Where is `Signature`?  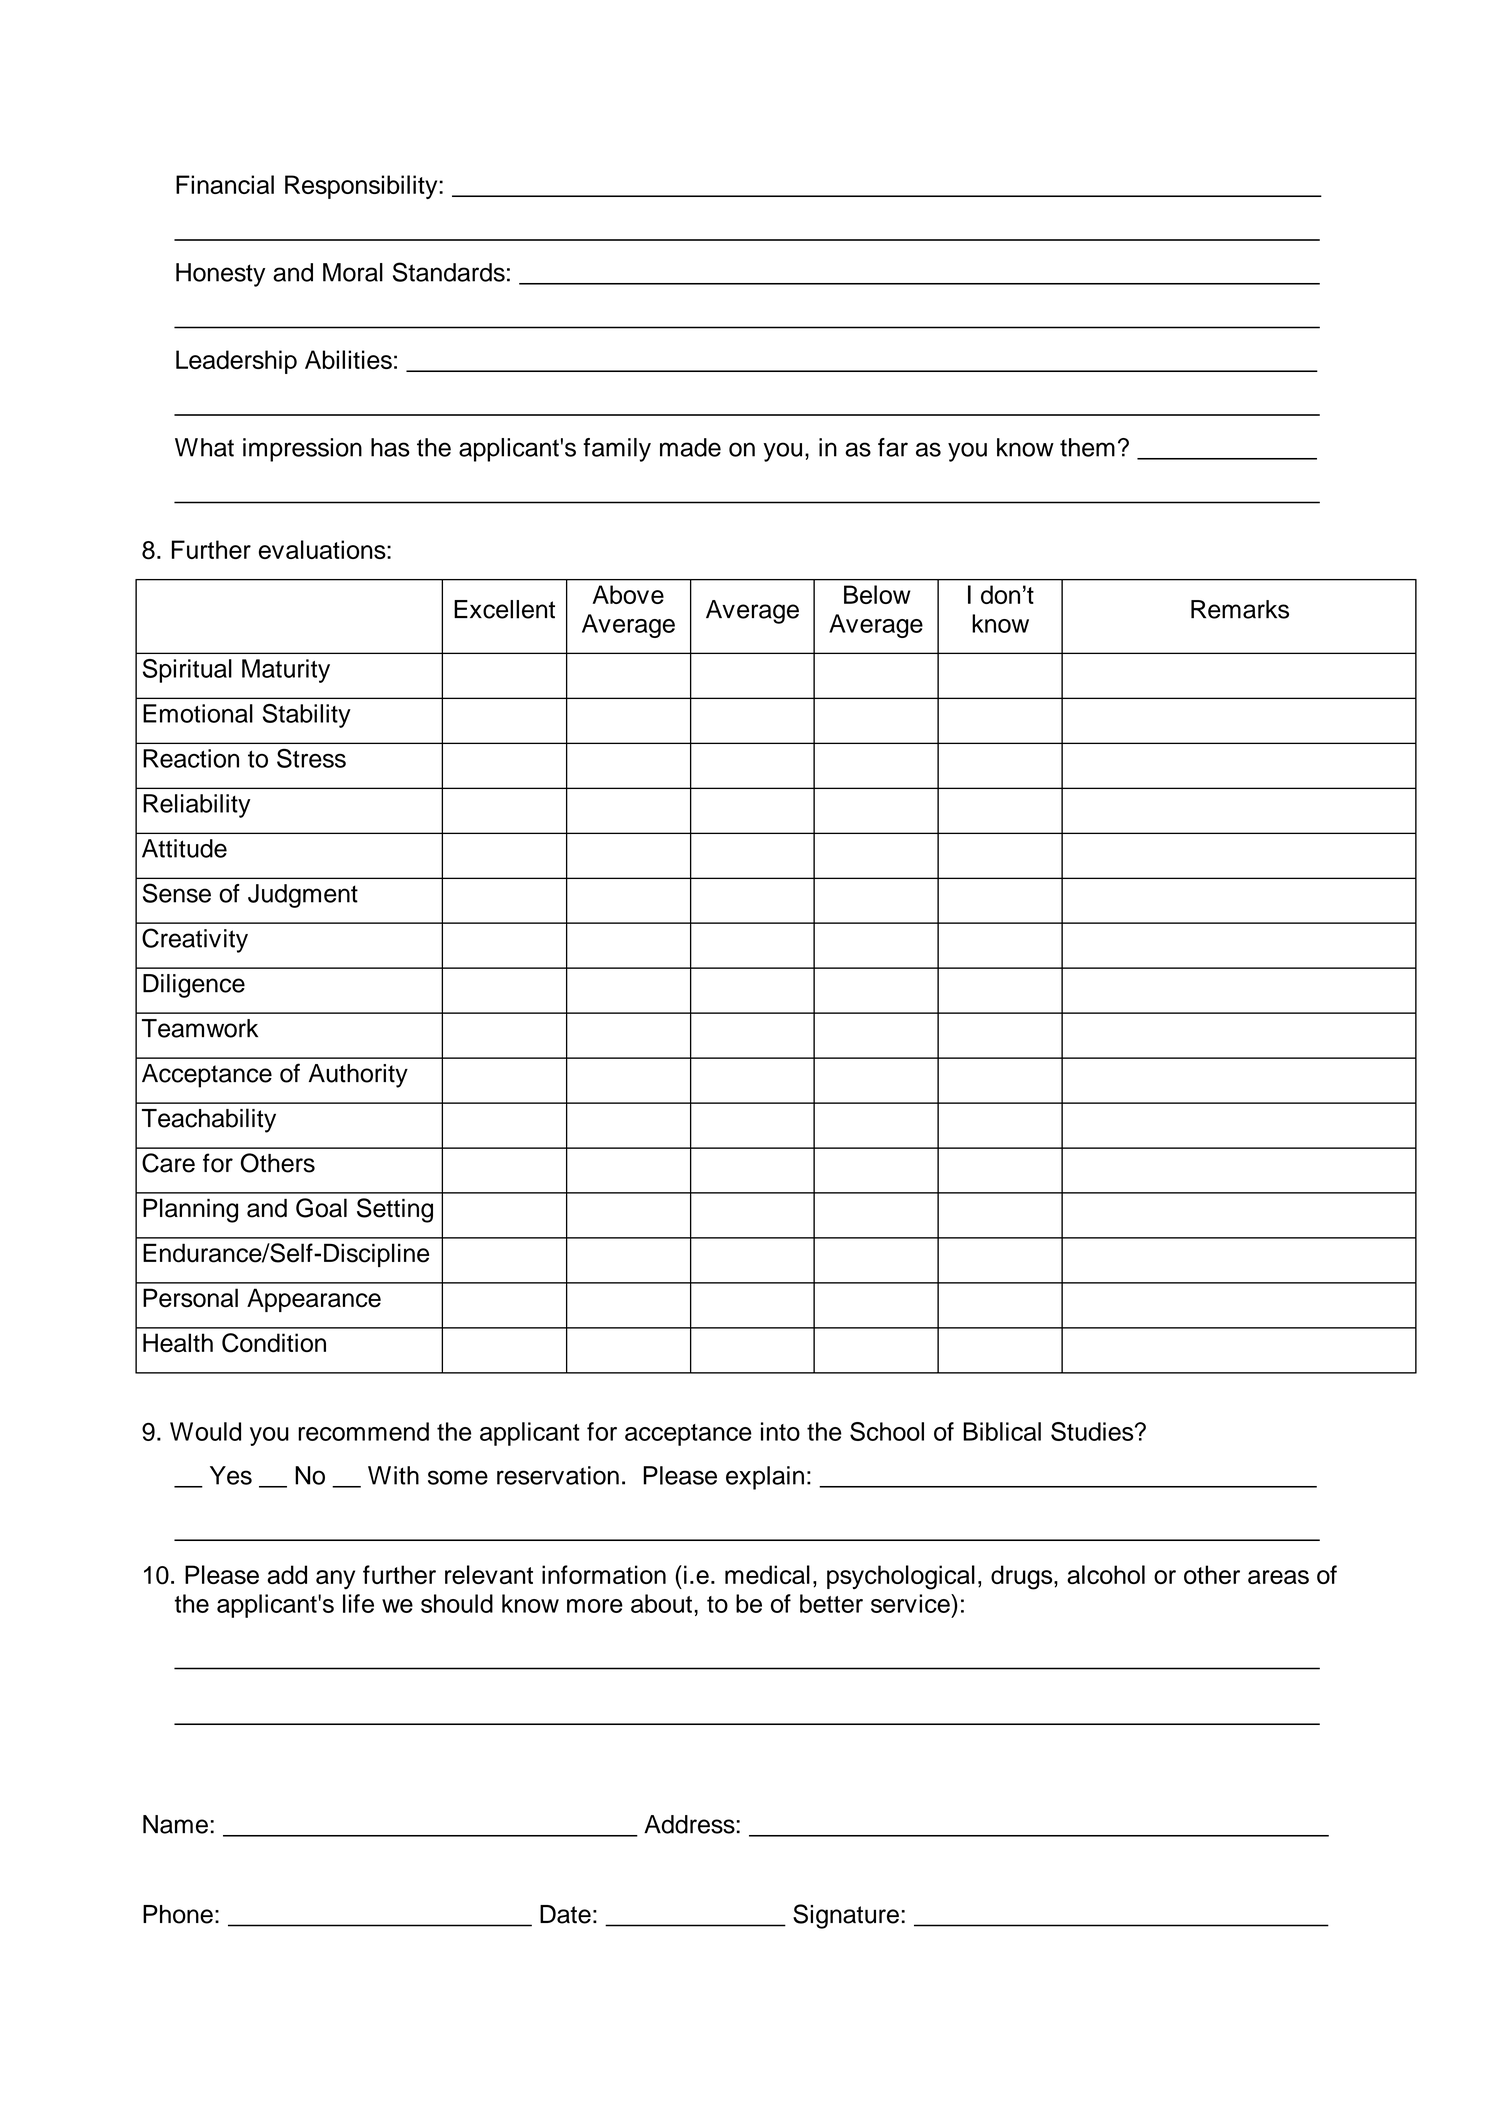 Signature is located at coordinates (846, 1916).
